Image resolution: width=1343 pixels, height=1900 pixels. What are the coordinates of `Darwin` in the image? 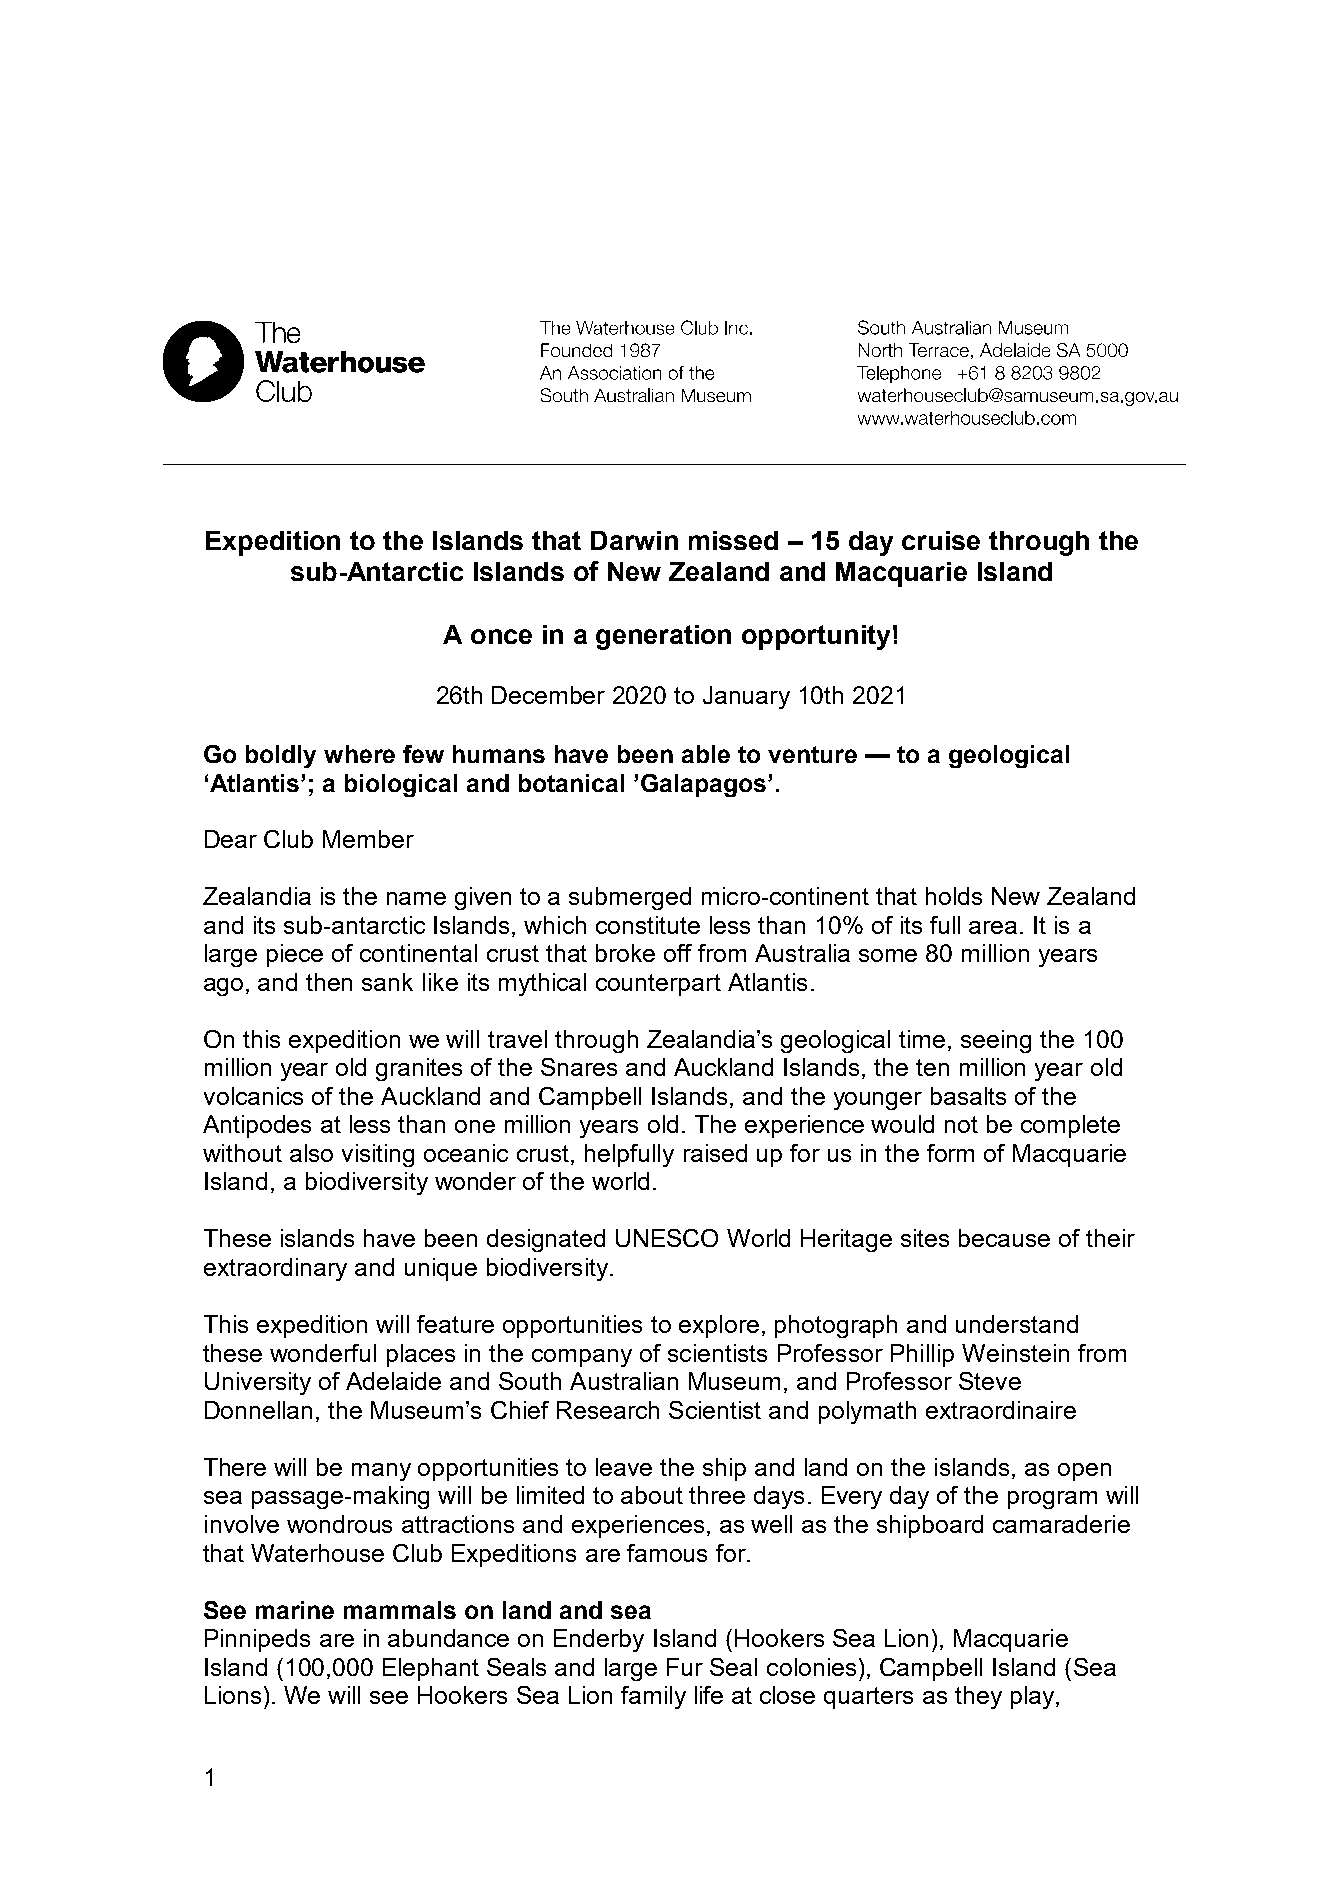 It's located at (634, 540).
